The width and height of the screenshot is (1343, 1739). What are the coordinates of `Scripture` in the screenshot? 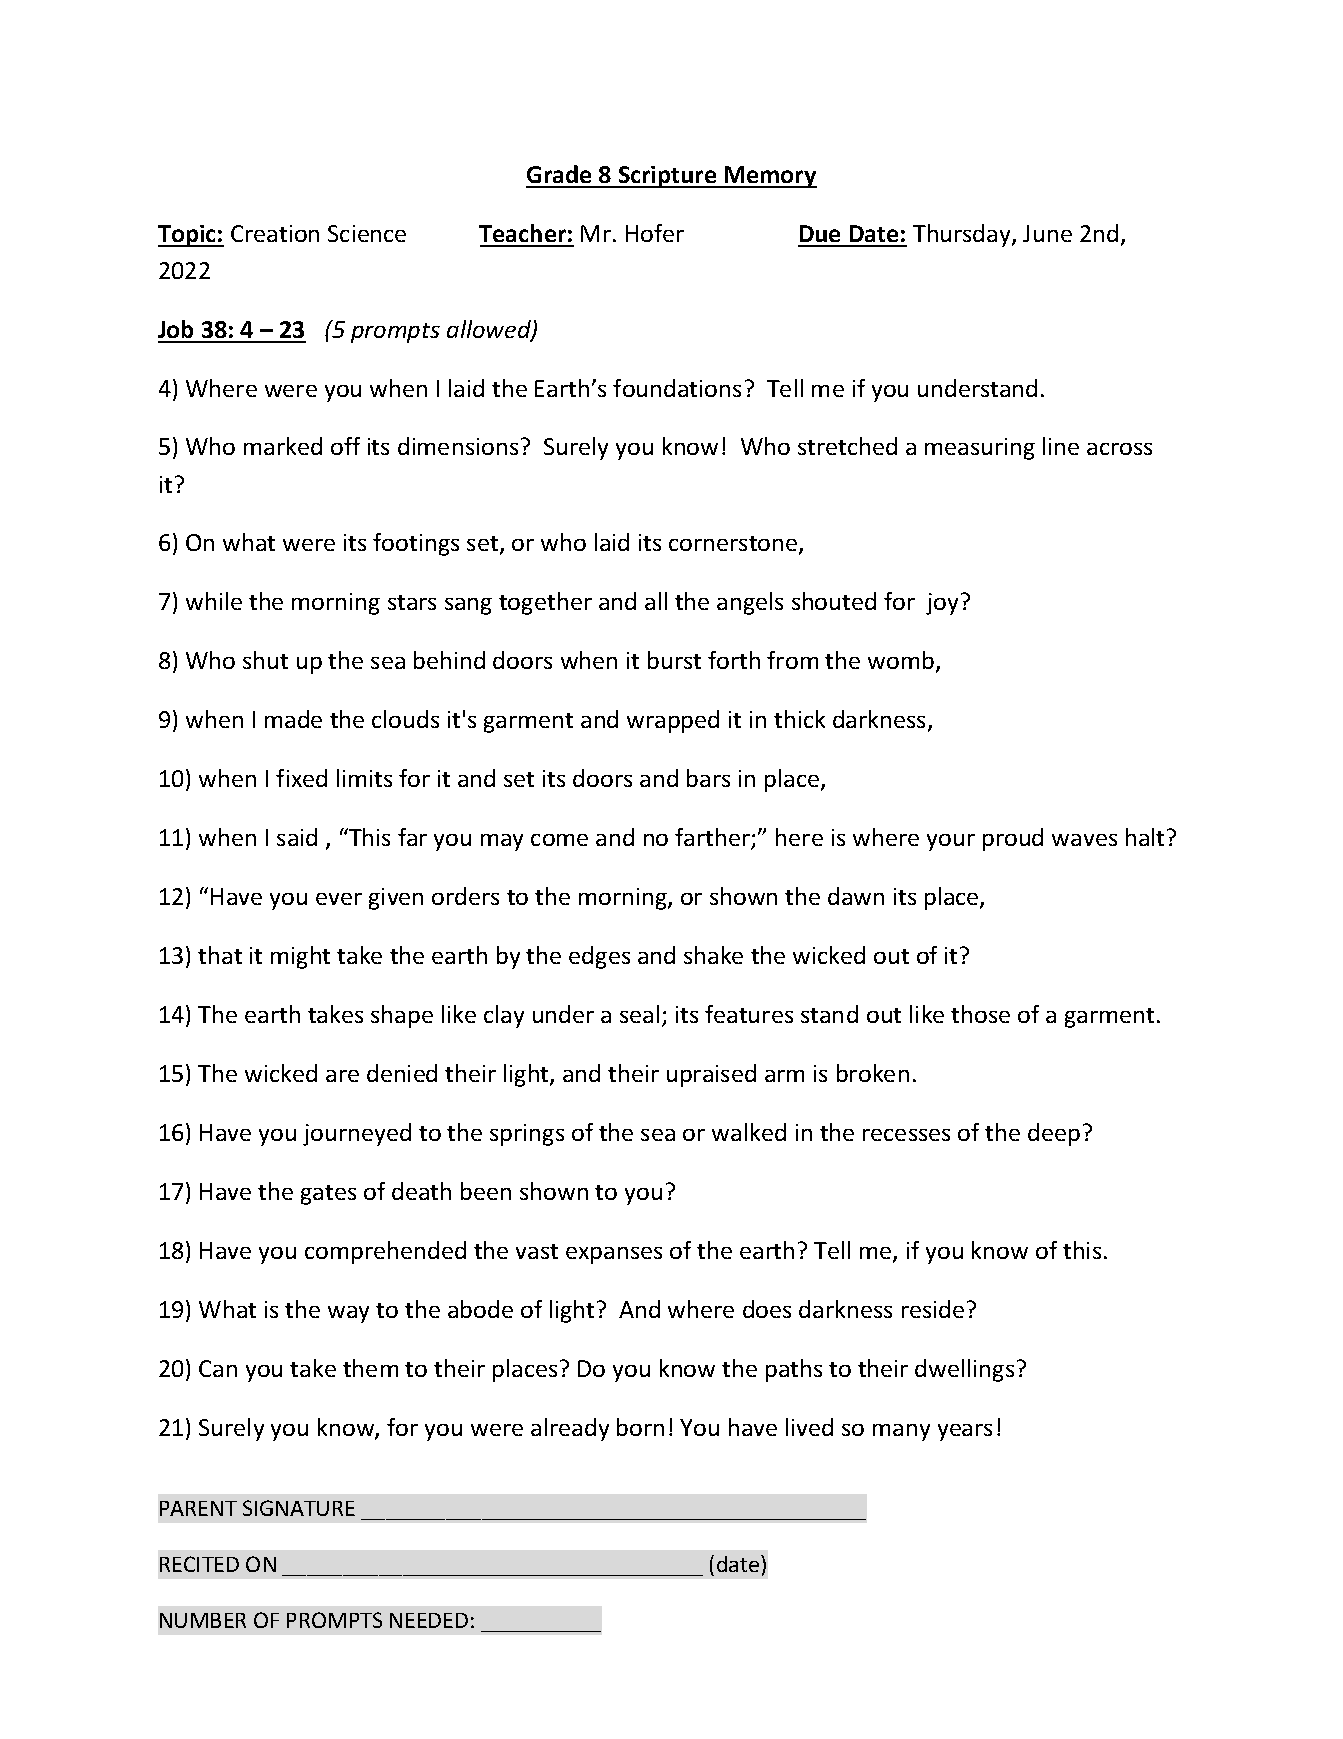 It's located at (668, 177).
